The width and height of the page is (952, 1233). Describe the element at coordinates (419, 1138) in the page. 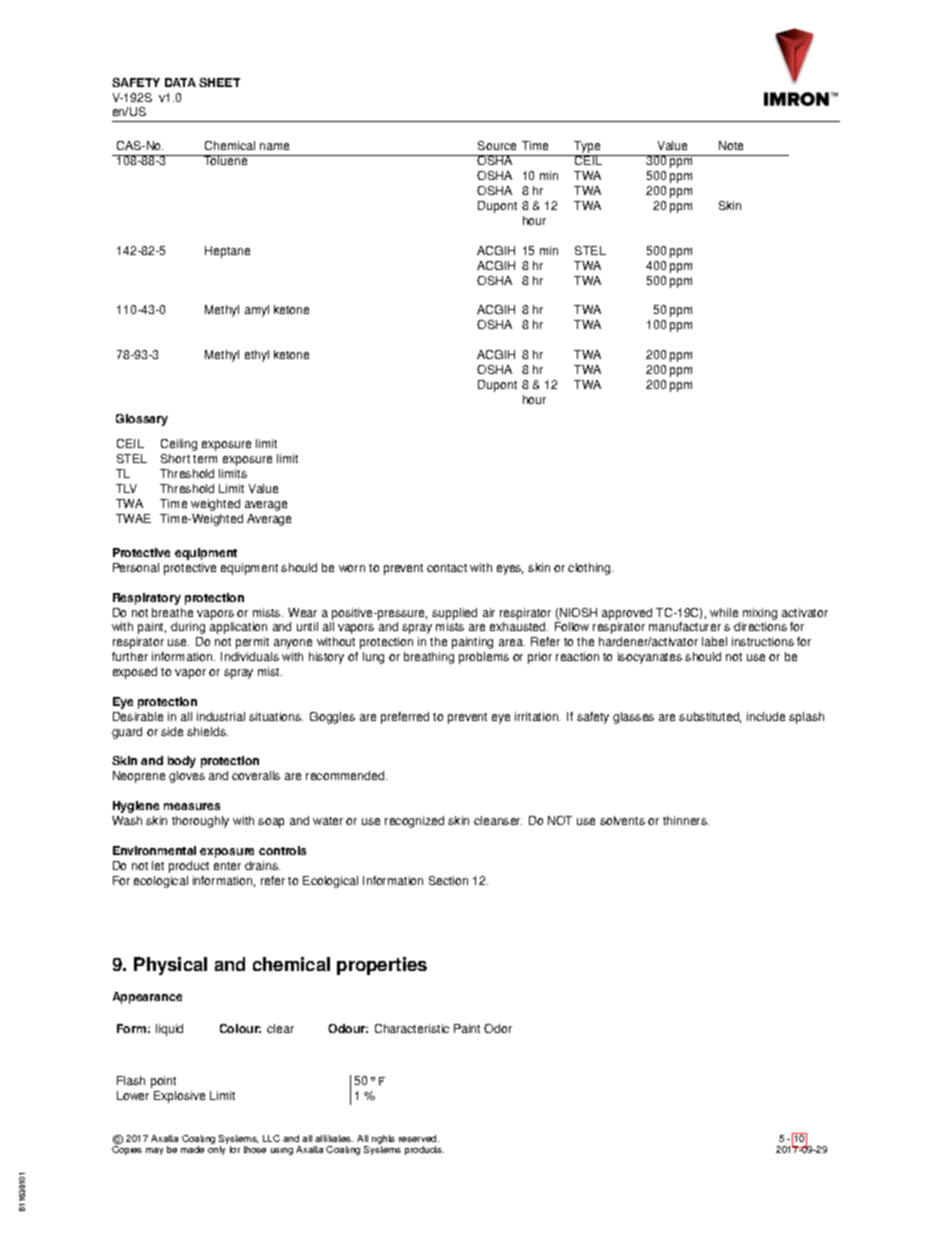

I see `reserved` at that location.
